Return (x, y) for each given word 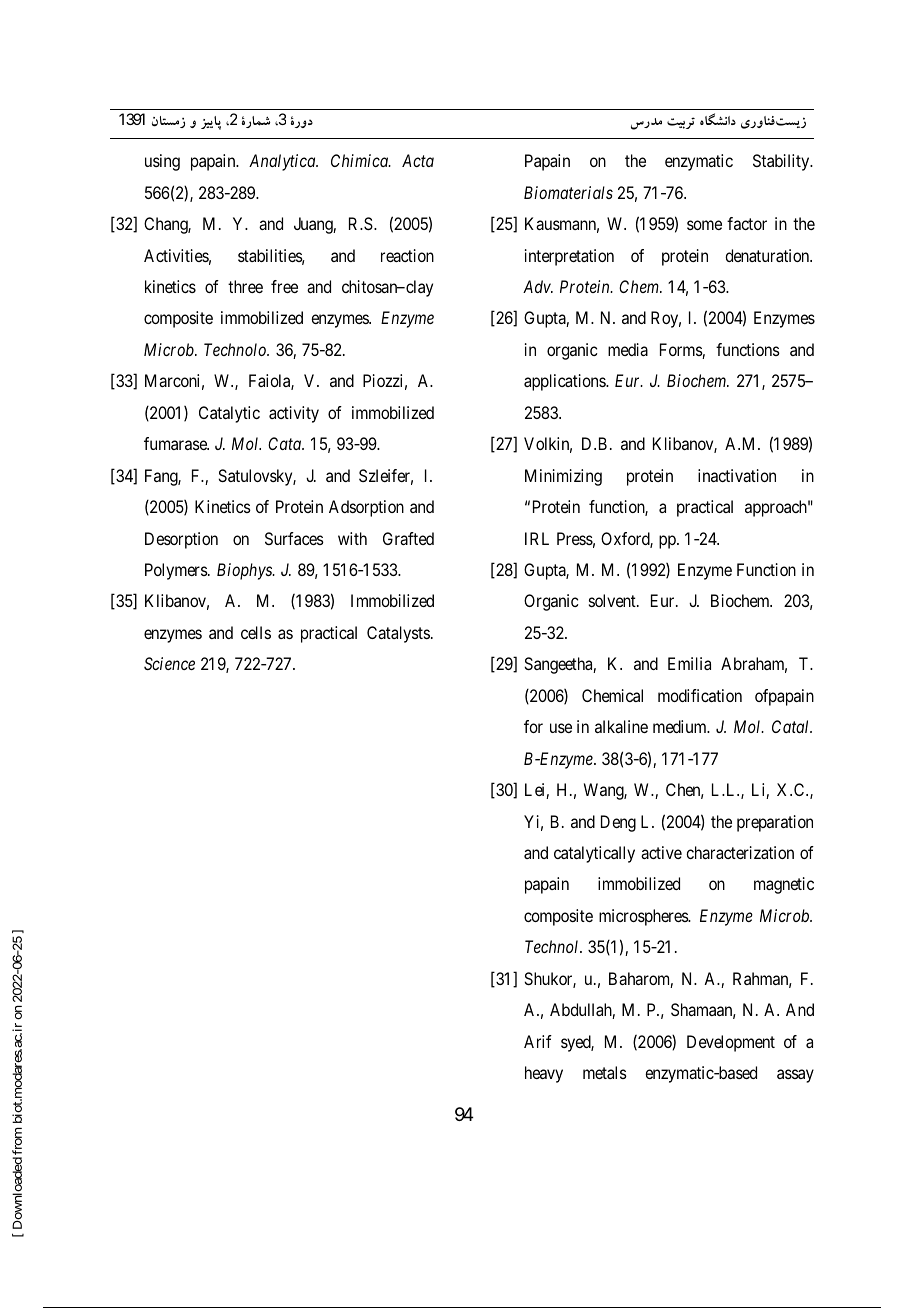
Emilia (689, 663)
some (704, 225)
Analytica (283, 162)
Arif (538, 1041)
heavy (544, 1074)
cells (256, 632)
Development (731, 1043)
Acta (418, 160)
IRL (537, 538)
